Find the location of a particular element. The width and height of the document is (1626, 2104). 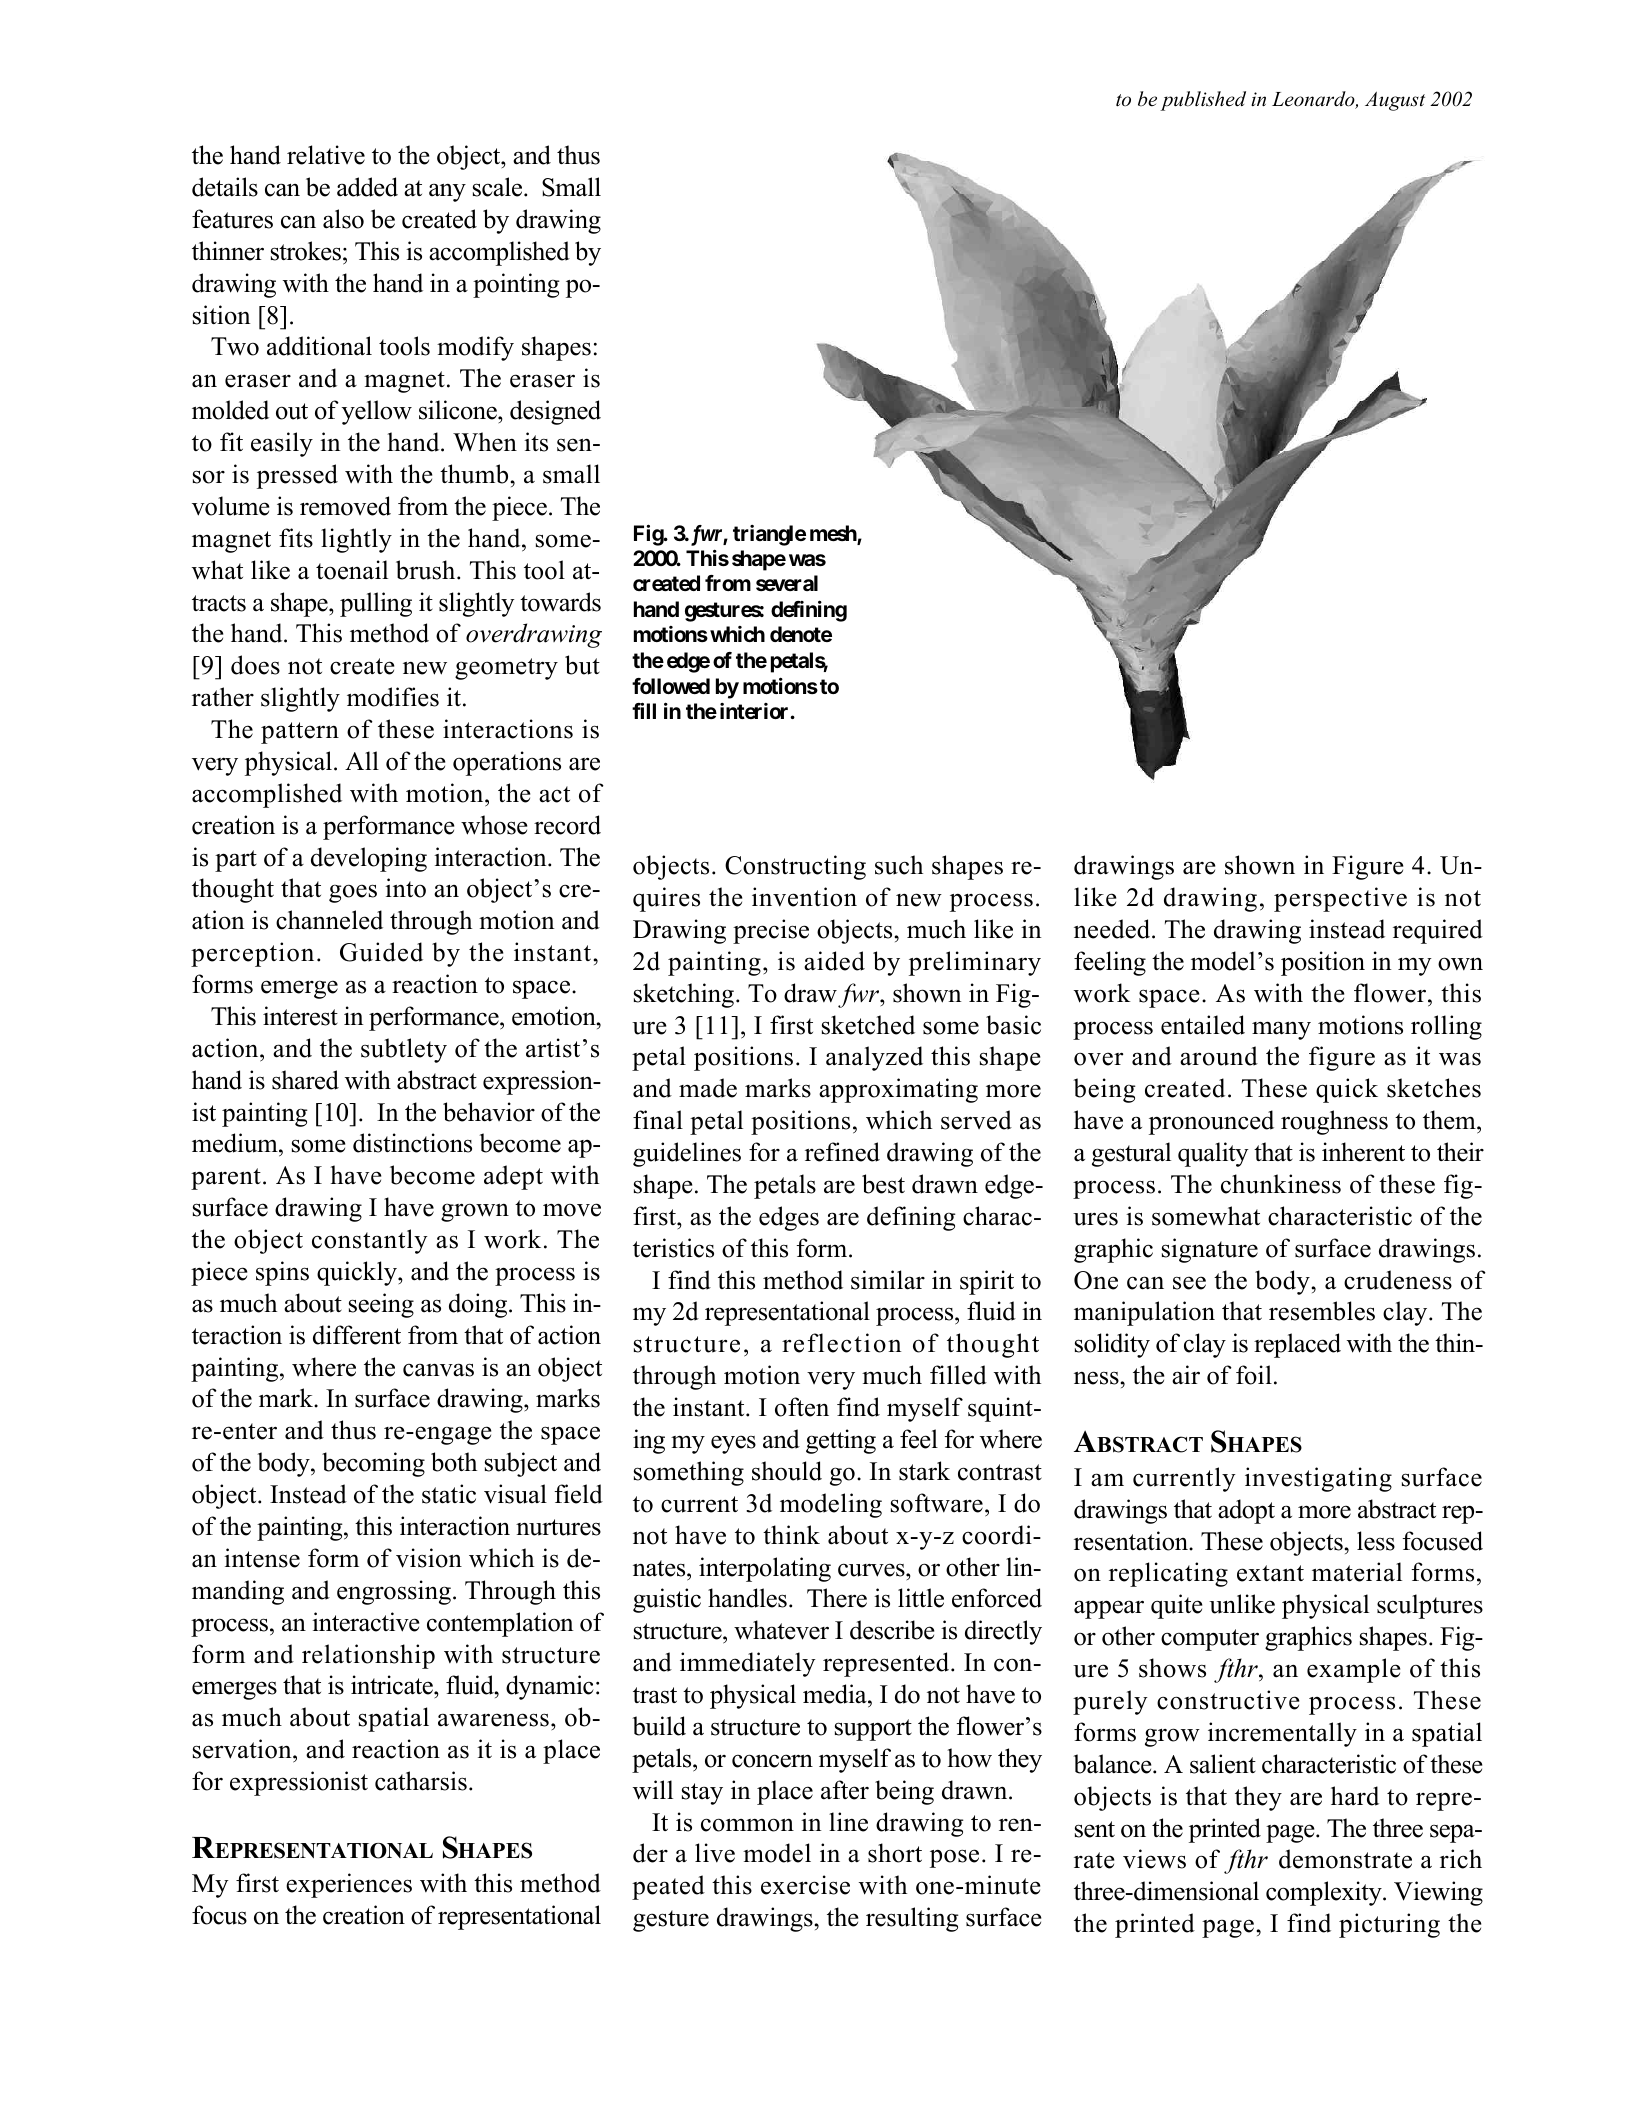

resembles is located at coordinates (1322, 1311).
